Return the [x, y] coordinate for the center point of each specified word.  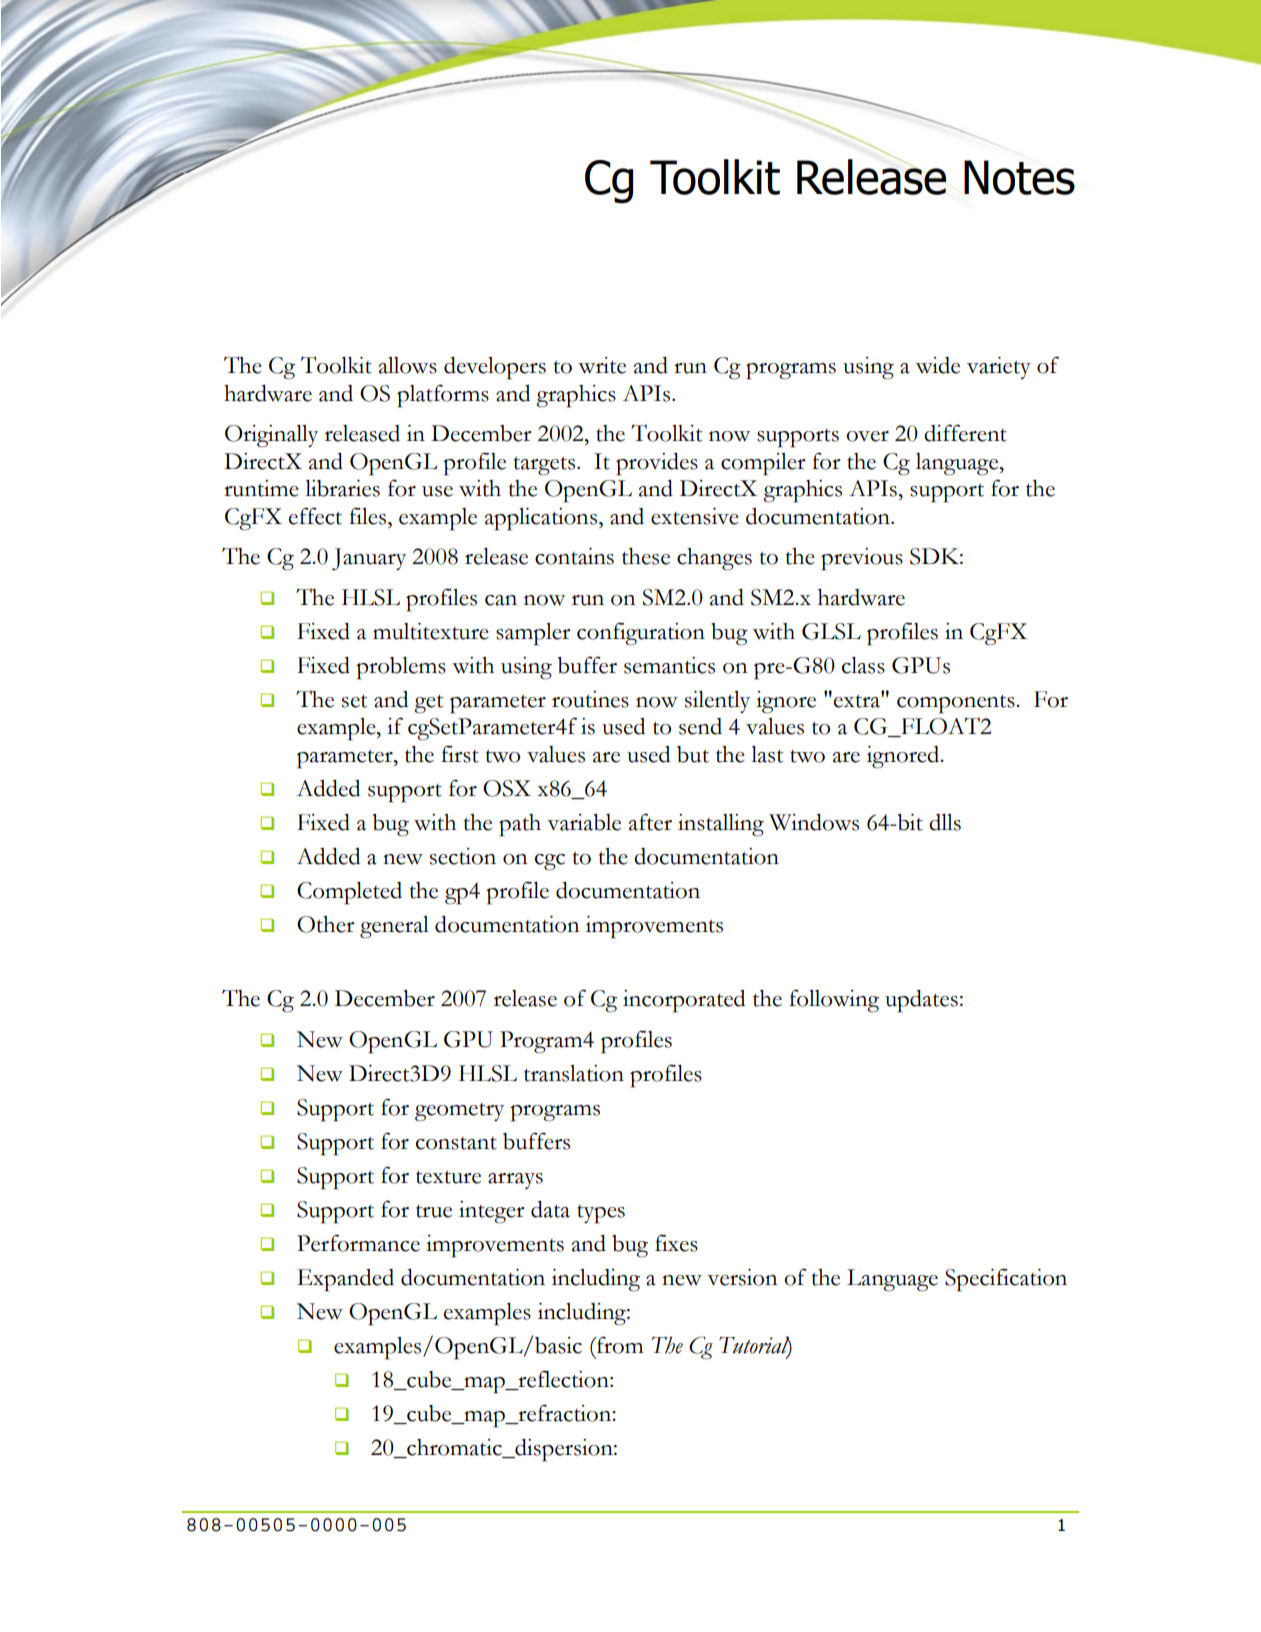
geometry [459, 1112]
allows [408, 365]
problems [401, 668]
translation [574, 1073]
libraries [342, 488]
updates [921, 1001]
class [863, 665]
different [965, 433]
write [602, 365]
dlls [945, 822]
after [650, 822]
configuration [641, 634]
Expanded [345, 1280]
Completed [349, 893]
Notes [1019, 177]
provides [657, 464]
